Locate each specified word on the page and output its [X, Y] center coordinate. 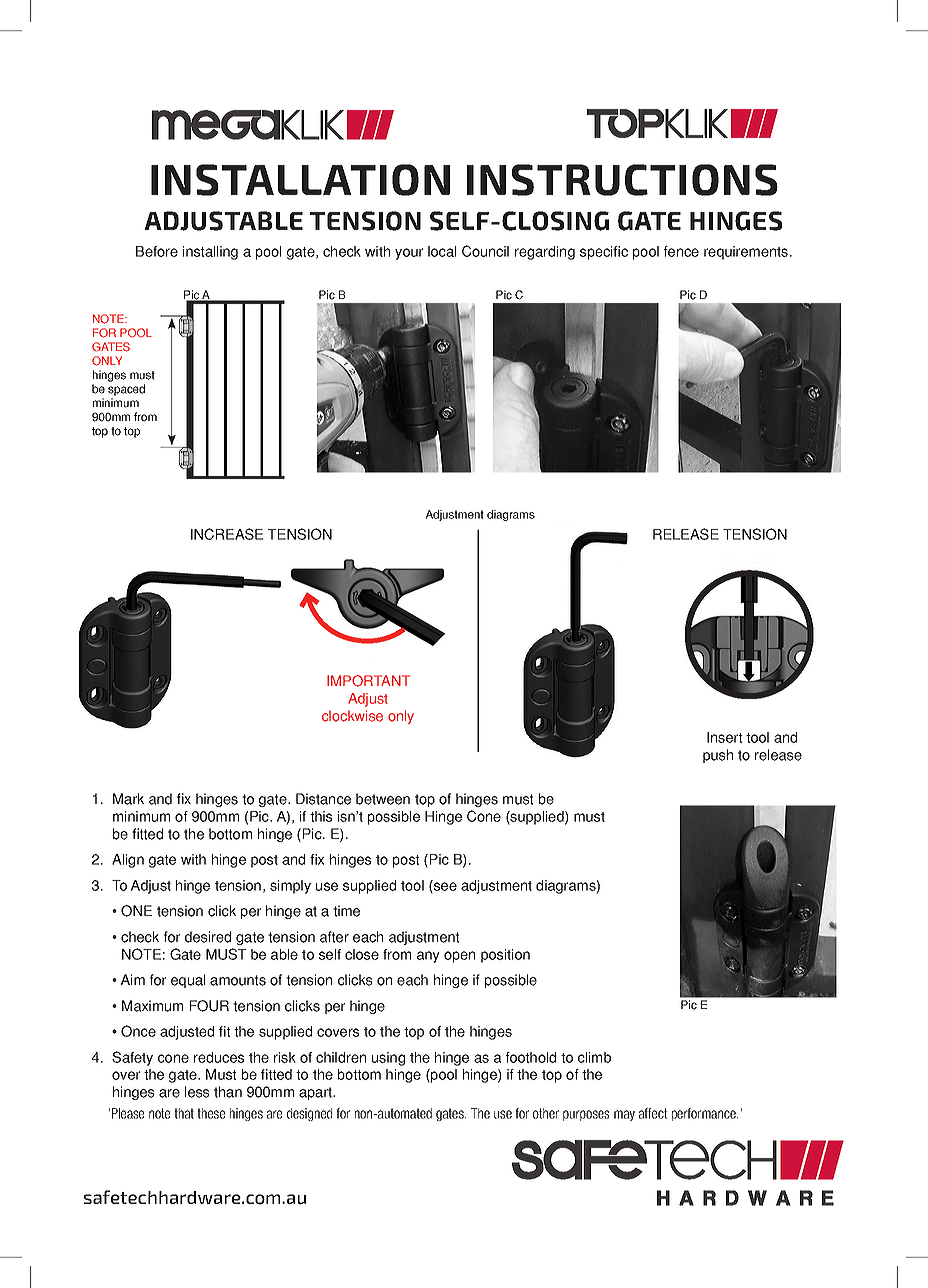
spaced [126, 390]
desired [208, 937]
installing [210, 253]
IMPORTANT [368, 681]
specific [604, 253]
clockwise [352, 716]
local [442, 251]
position [505, 956]
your [409, 254]
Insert [724, 737]
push [718, 756]
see [444, 885]
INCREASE [227, 534]
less [197, 1092]
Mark [128, 799]
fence [681, 251]
